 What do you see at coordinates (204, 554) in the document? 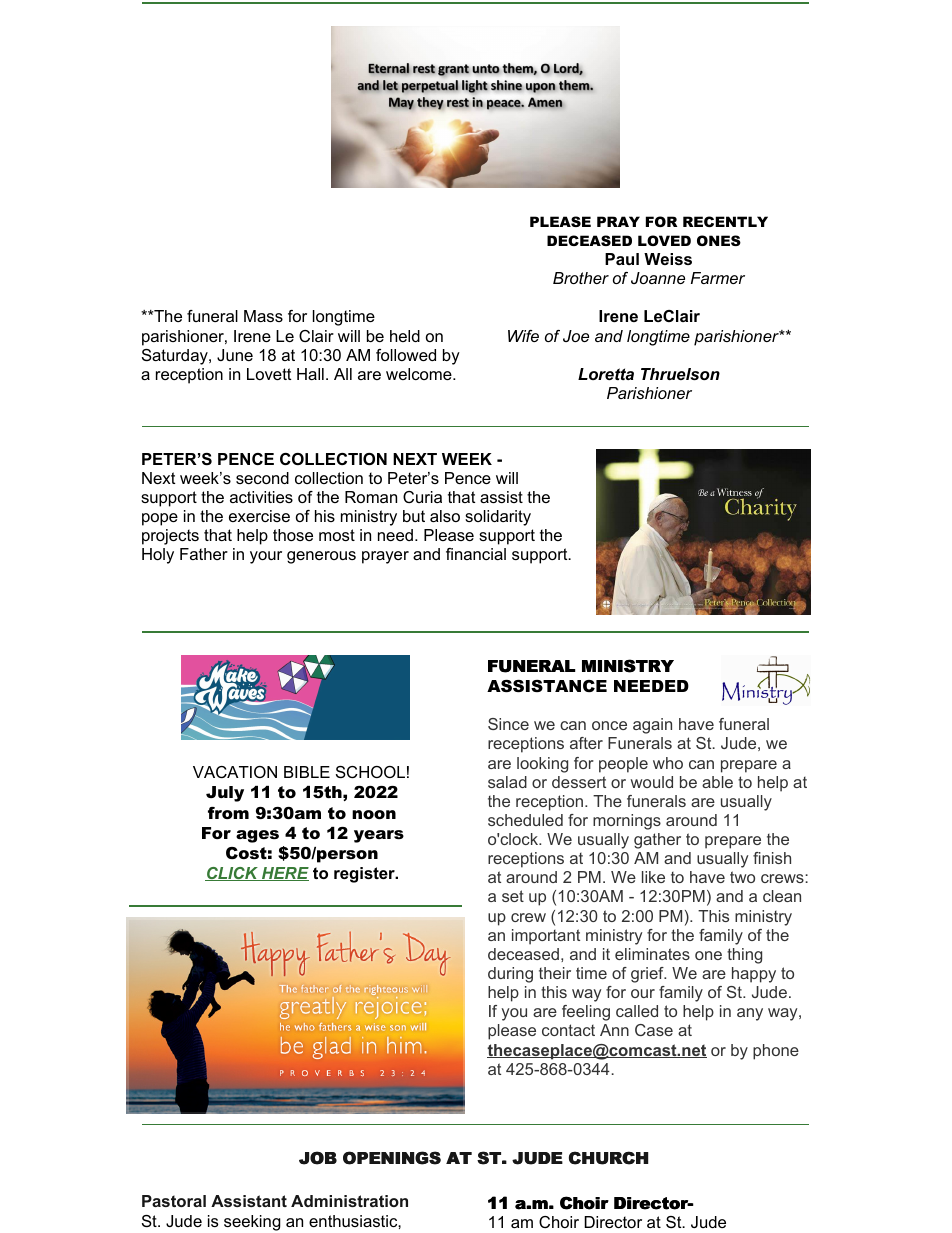
I see `Father` at bounding box center [204, 554].
